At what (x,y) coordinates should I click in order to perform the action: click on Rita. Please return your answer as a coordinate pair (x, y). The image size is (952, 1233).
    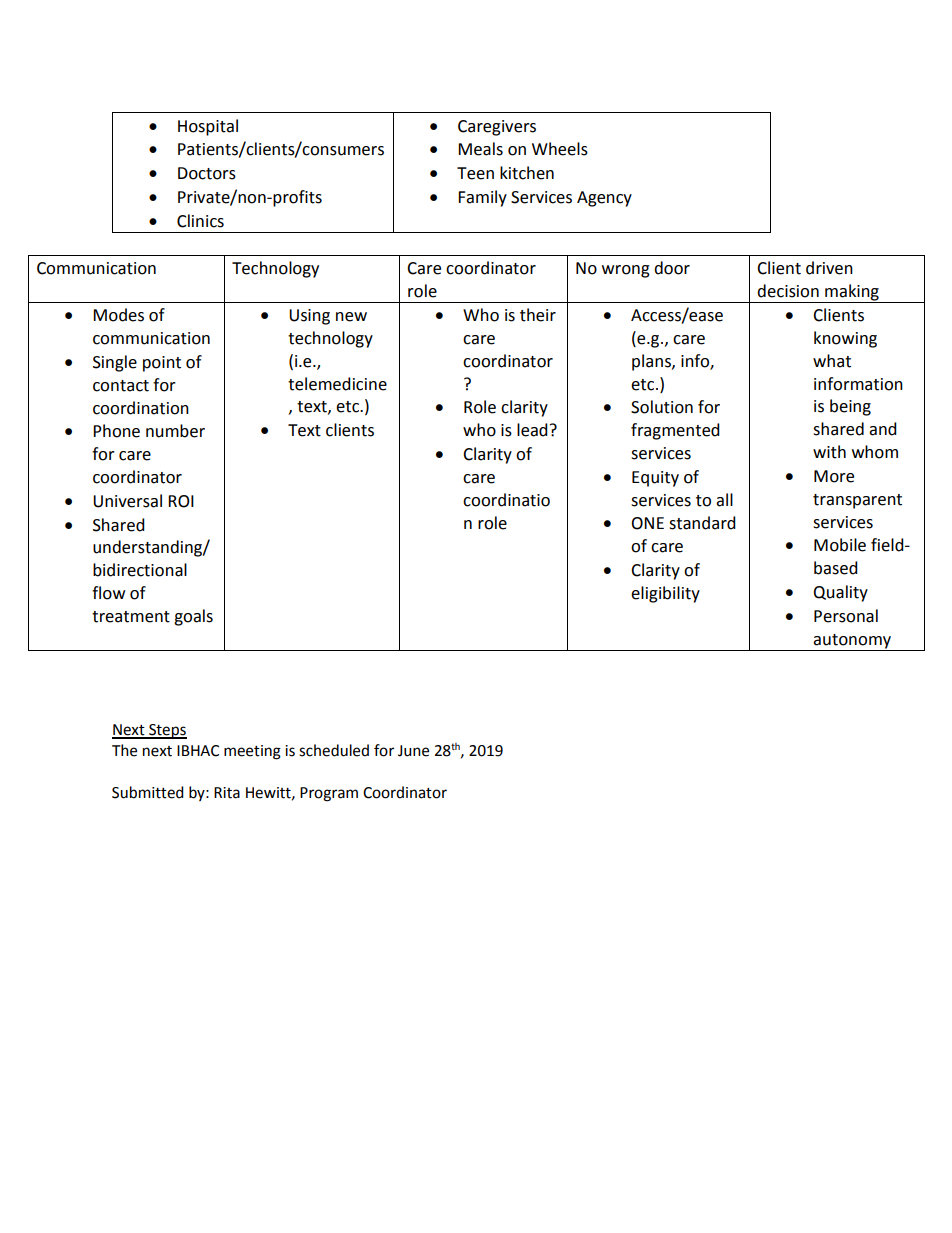
    Looking at the image, I should click on (227, 793).
